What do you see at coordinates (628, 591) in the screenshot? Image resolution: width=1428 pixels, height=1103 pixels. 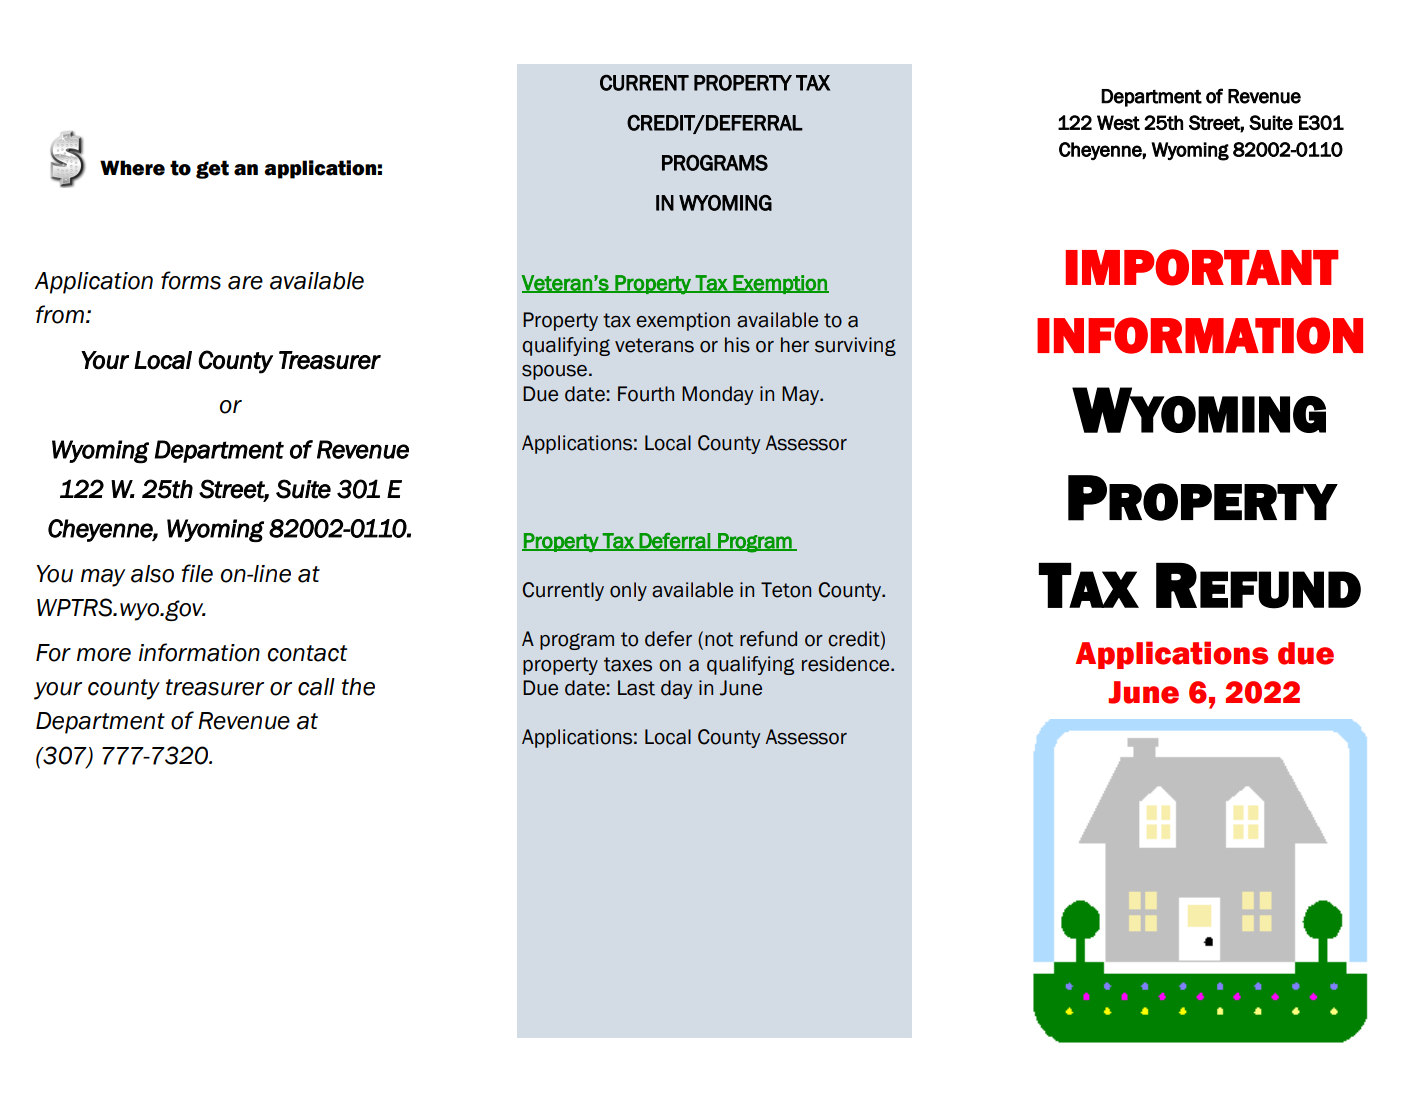 I see `only` at bounding box center [628, 591].
